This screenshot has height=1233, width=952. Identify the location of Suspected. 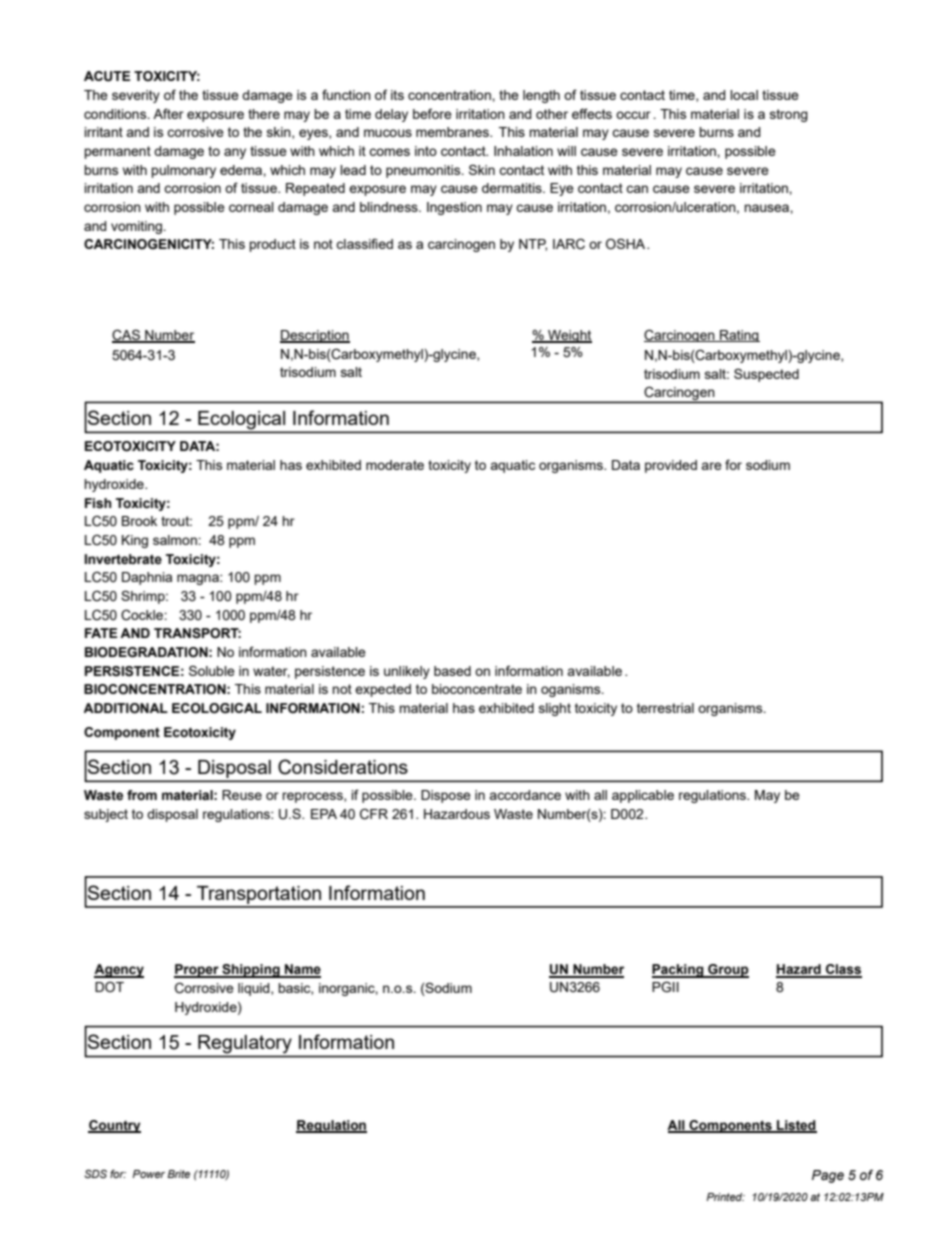
(766, 375).
